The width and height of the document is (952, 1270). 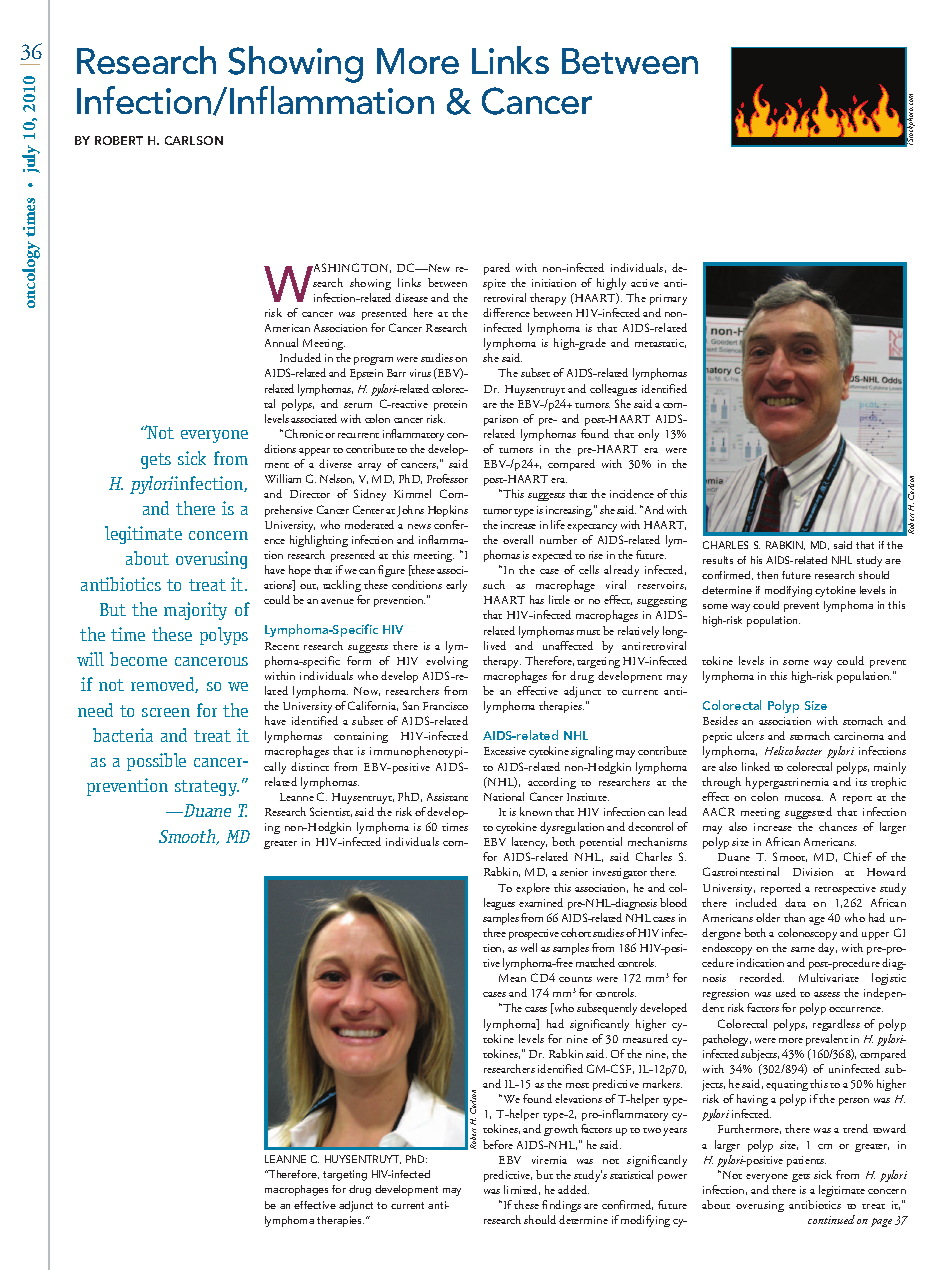 I want to click on used, so click(x=786, y=992).
